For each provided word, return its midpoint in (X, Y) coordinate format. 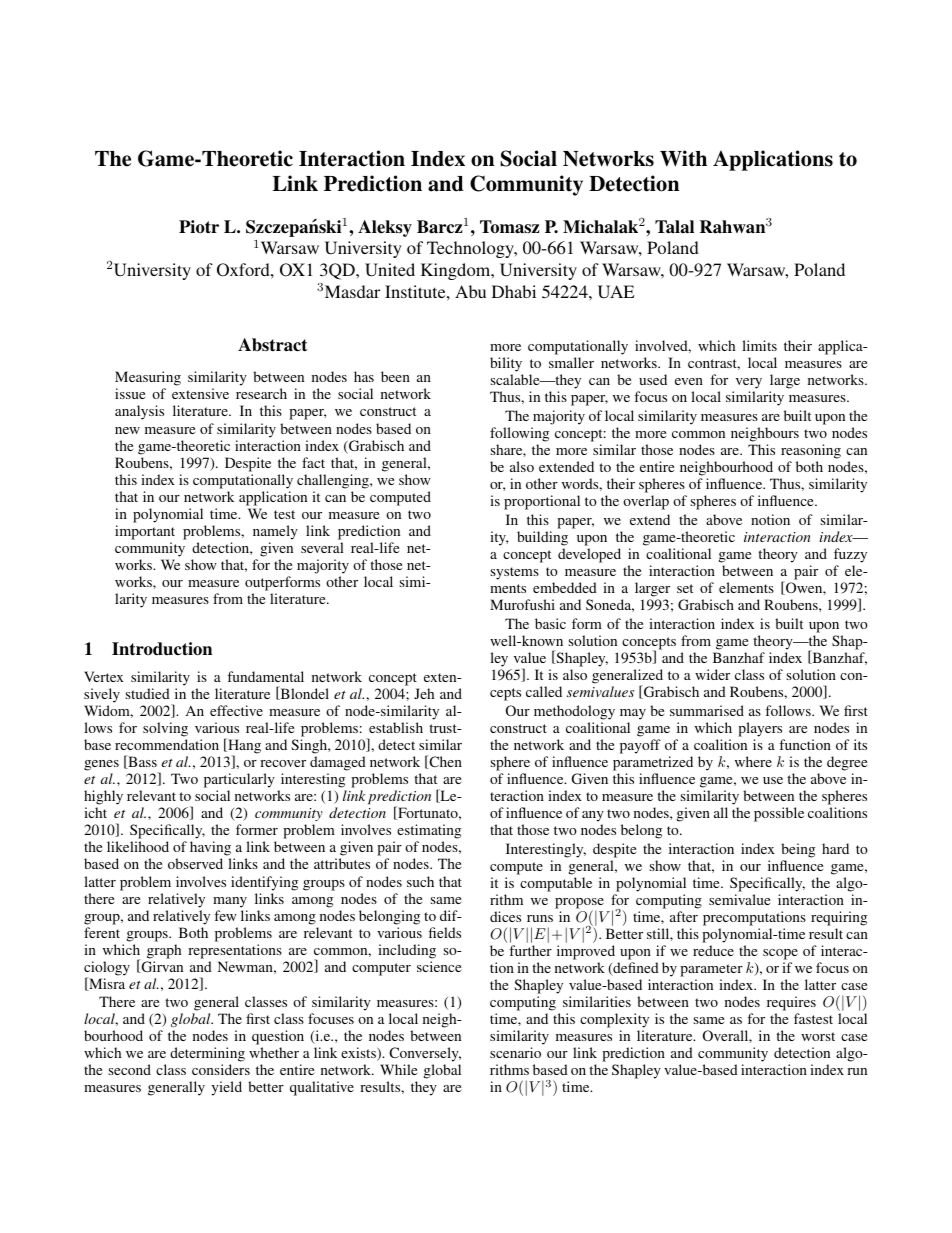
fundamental (265, 676)
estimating (429, 833)
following (519, 434)
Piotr (199, 227)
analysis (139, 412)
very (747, 385)
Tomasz (510, 227)
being (798, 850)
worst (818, 1036)
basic (550, 623)
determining (207, 1056)
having (210, 850)
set (685, 588)
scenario (515, 1052)
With (683, 158)
